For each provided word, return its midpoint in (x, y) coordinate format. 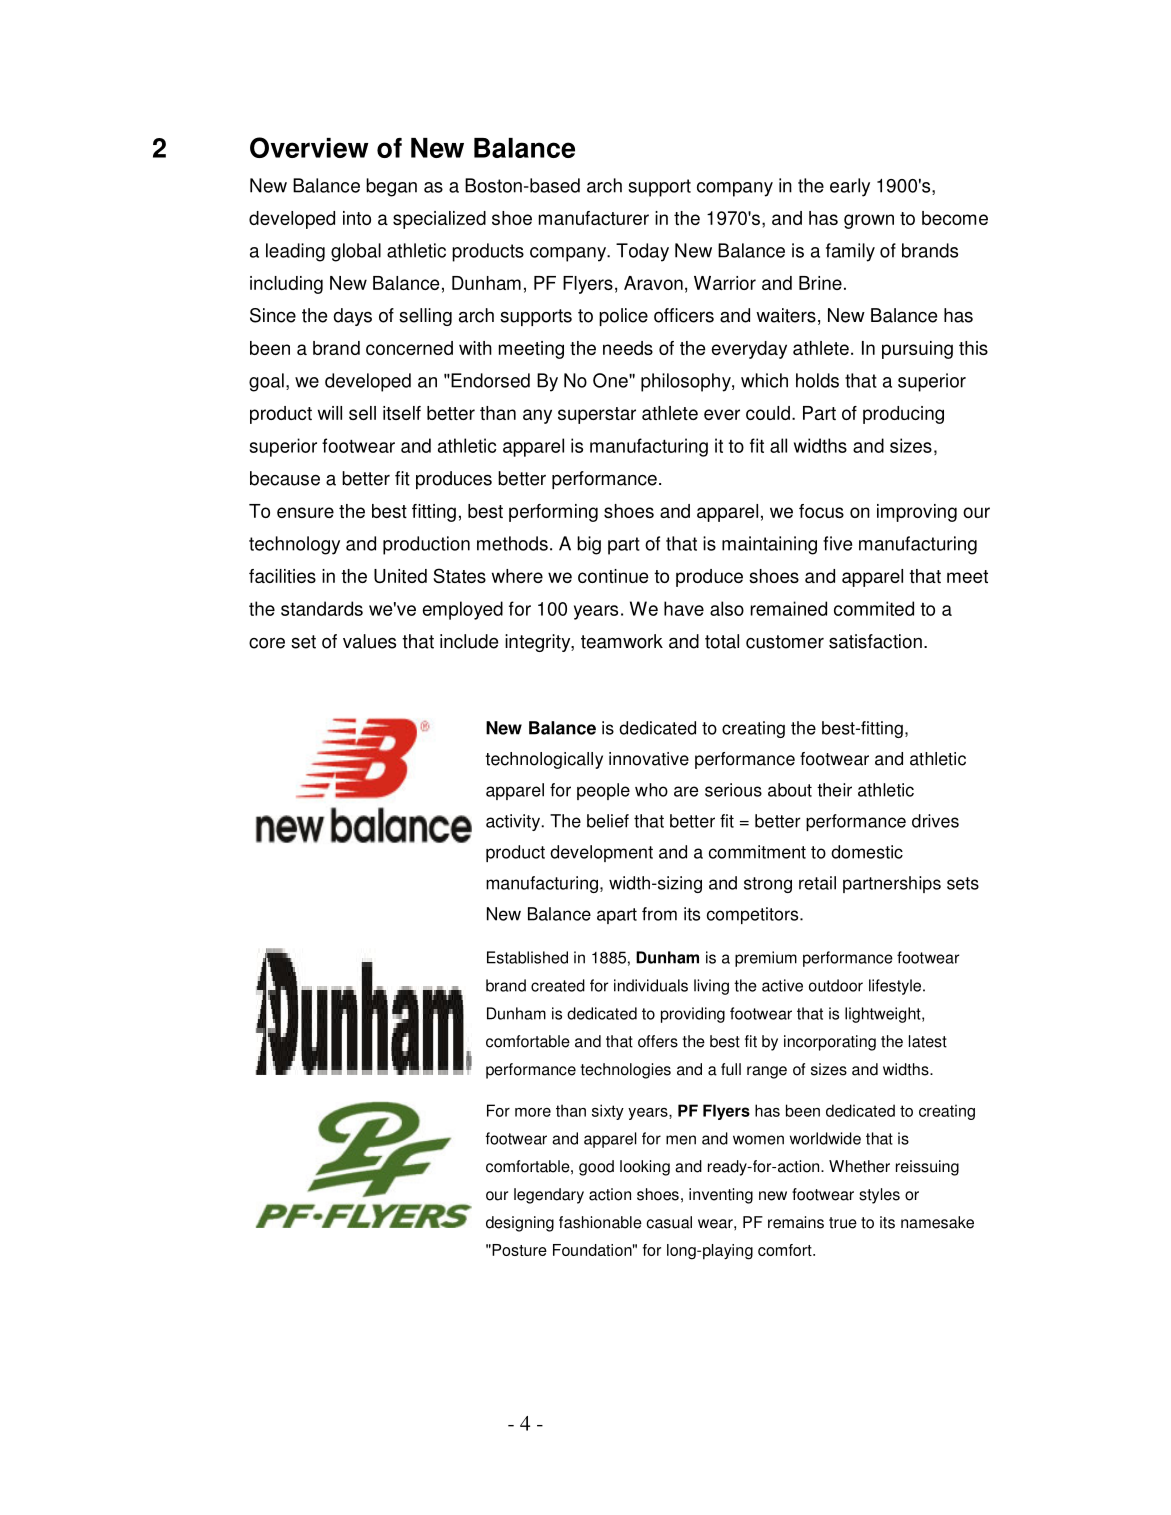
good (596, 1168)
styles (879, 1196)
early (850, 187)
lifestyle (895, 987)
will (330, 413)
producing (903, 415)
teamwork (622, 641)
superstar (597, 415)
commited (874, 608)
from (659, 914)
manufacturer (594, 218)
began (391, 187)
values (369, 641)
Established (527, 957)
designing (520, 1224)
